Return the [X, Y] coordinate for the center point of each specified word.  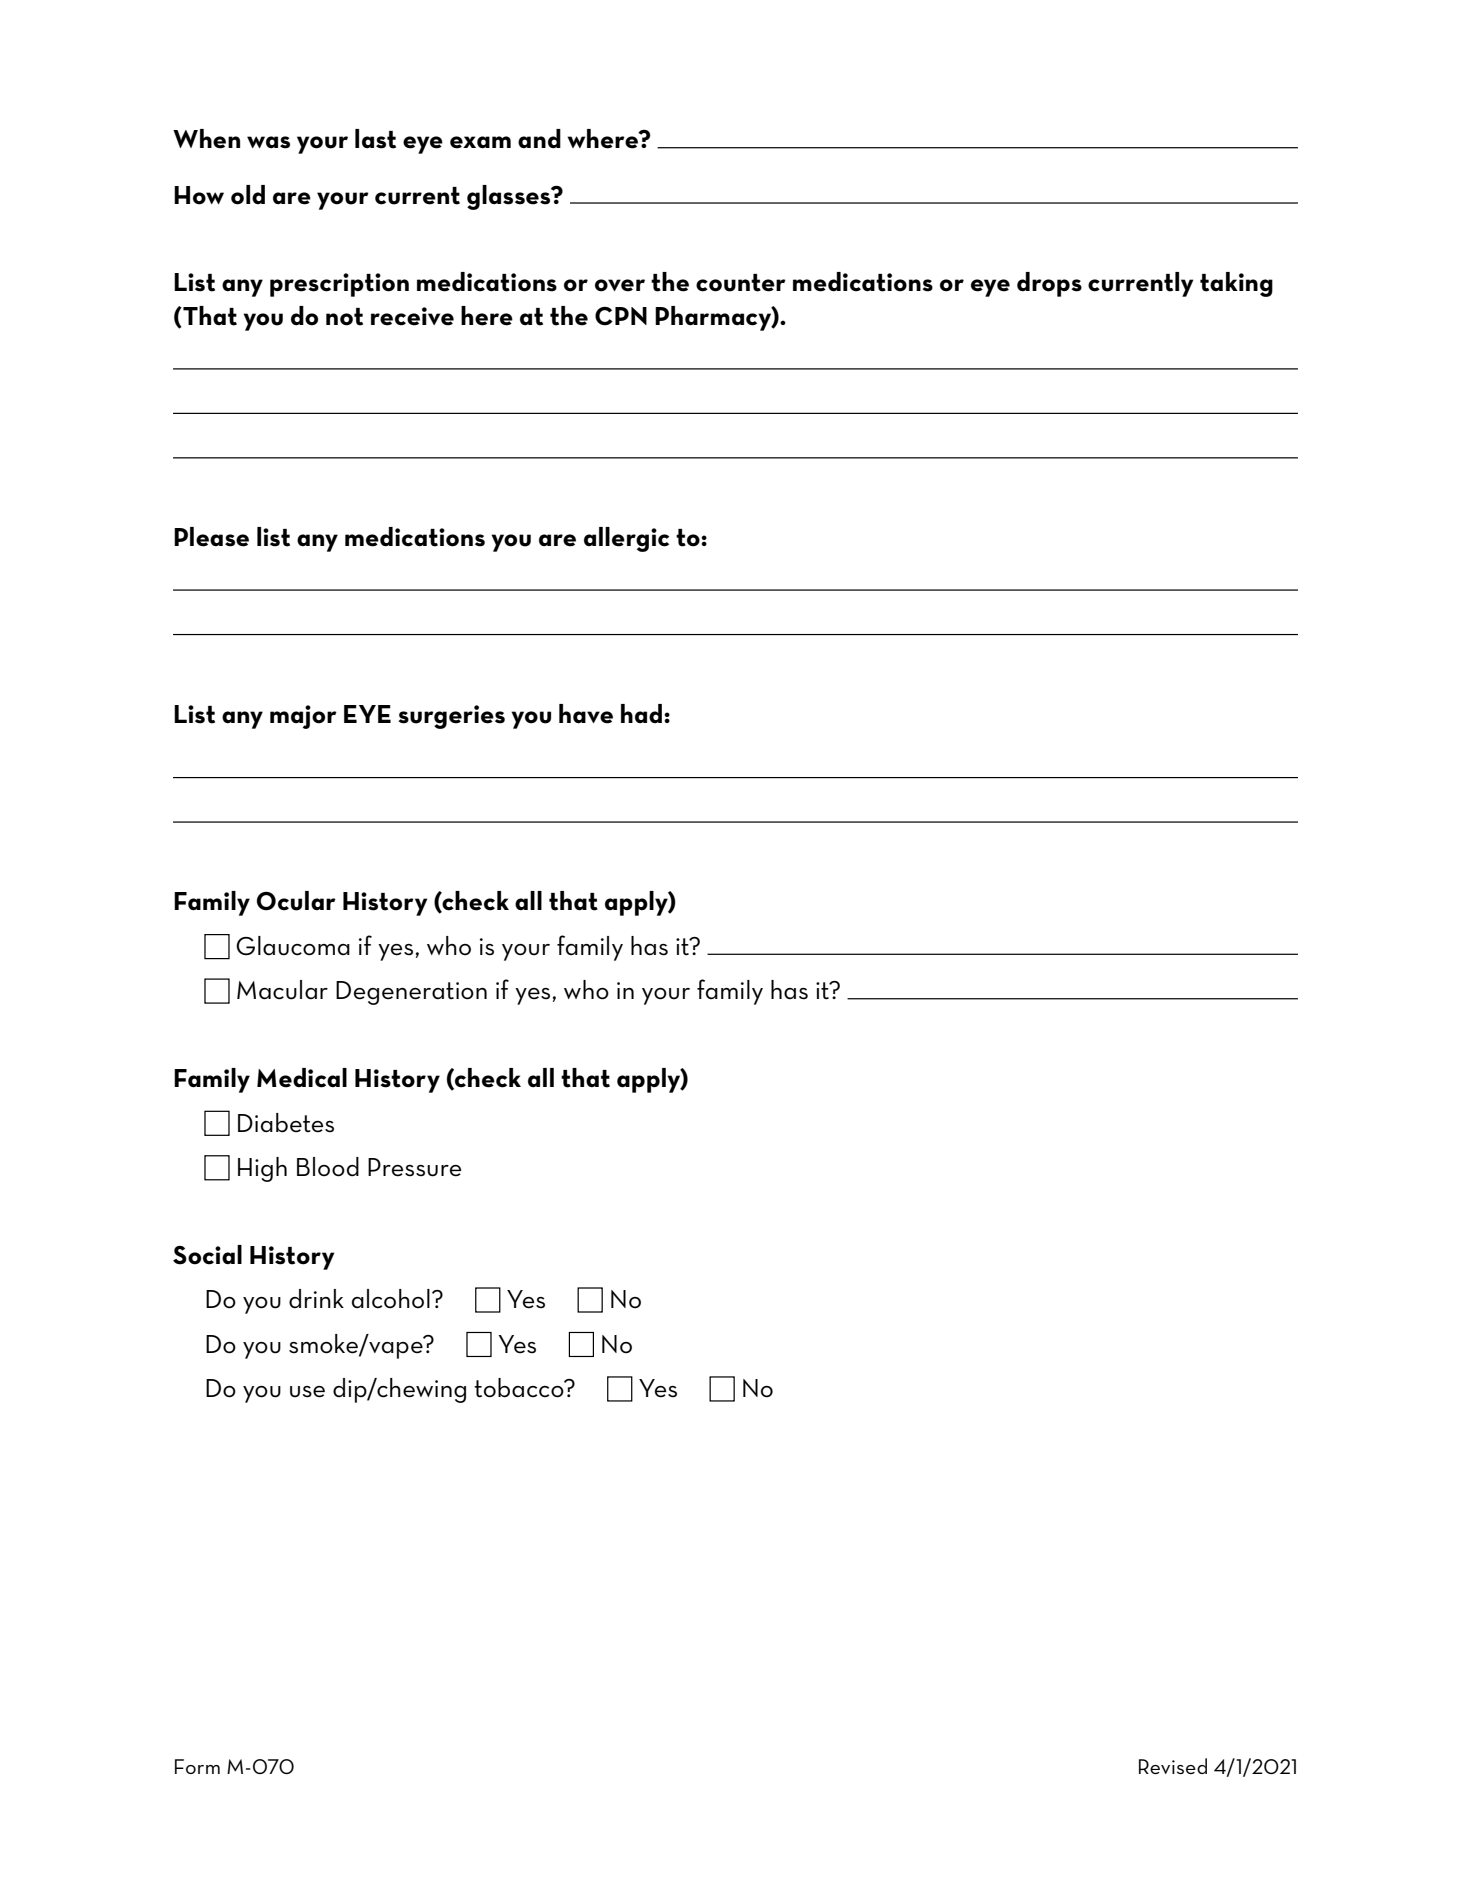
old [248, 195]
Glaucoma [293, 946]
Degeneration [411, 993]
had [641, 713]
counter [741, 283]
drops [1049, 284]
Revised [1173, 1766]
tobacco [520, 1388]
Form [197, 1766]
